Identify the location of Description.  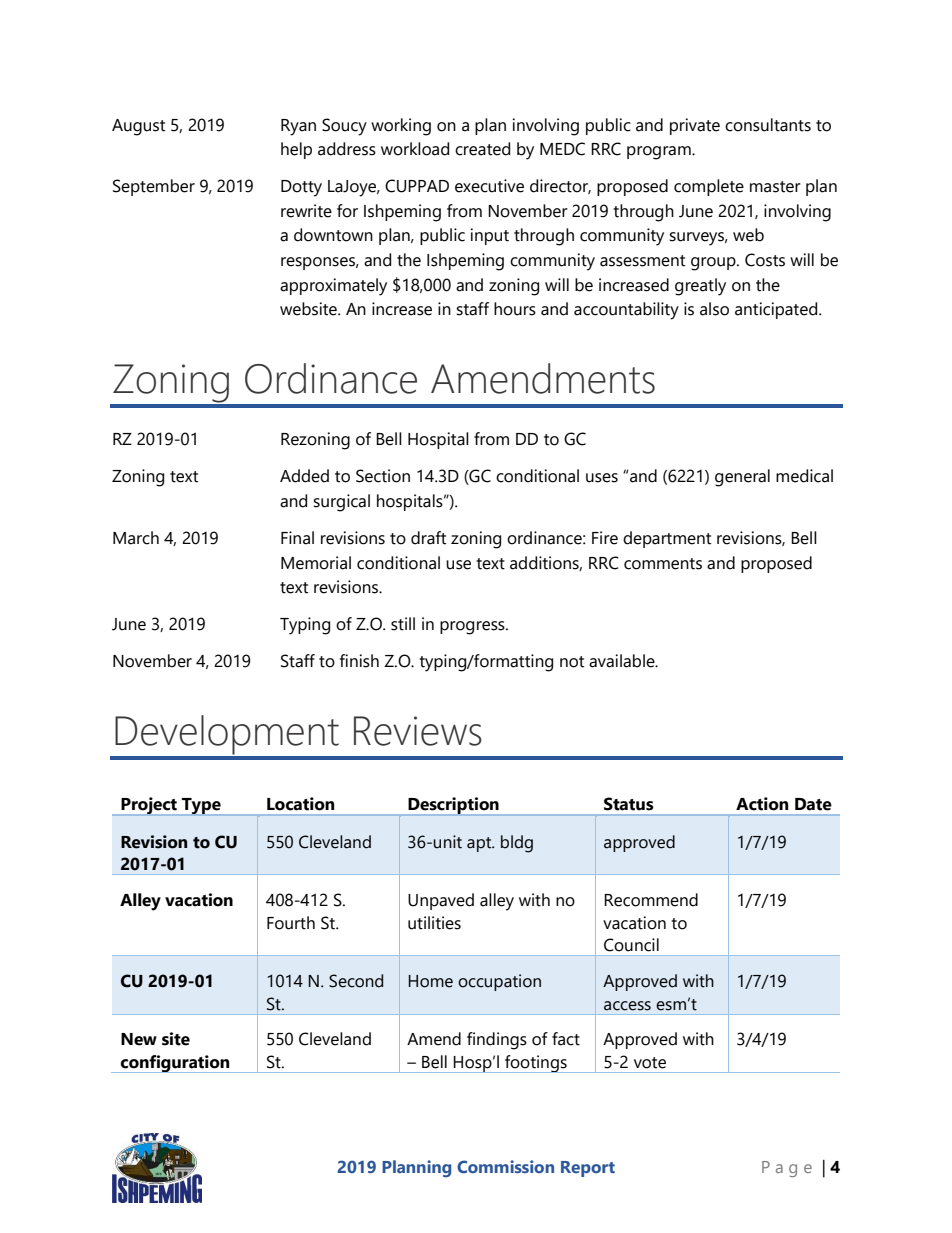
(453, 806).
